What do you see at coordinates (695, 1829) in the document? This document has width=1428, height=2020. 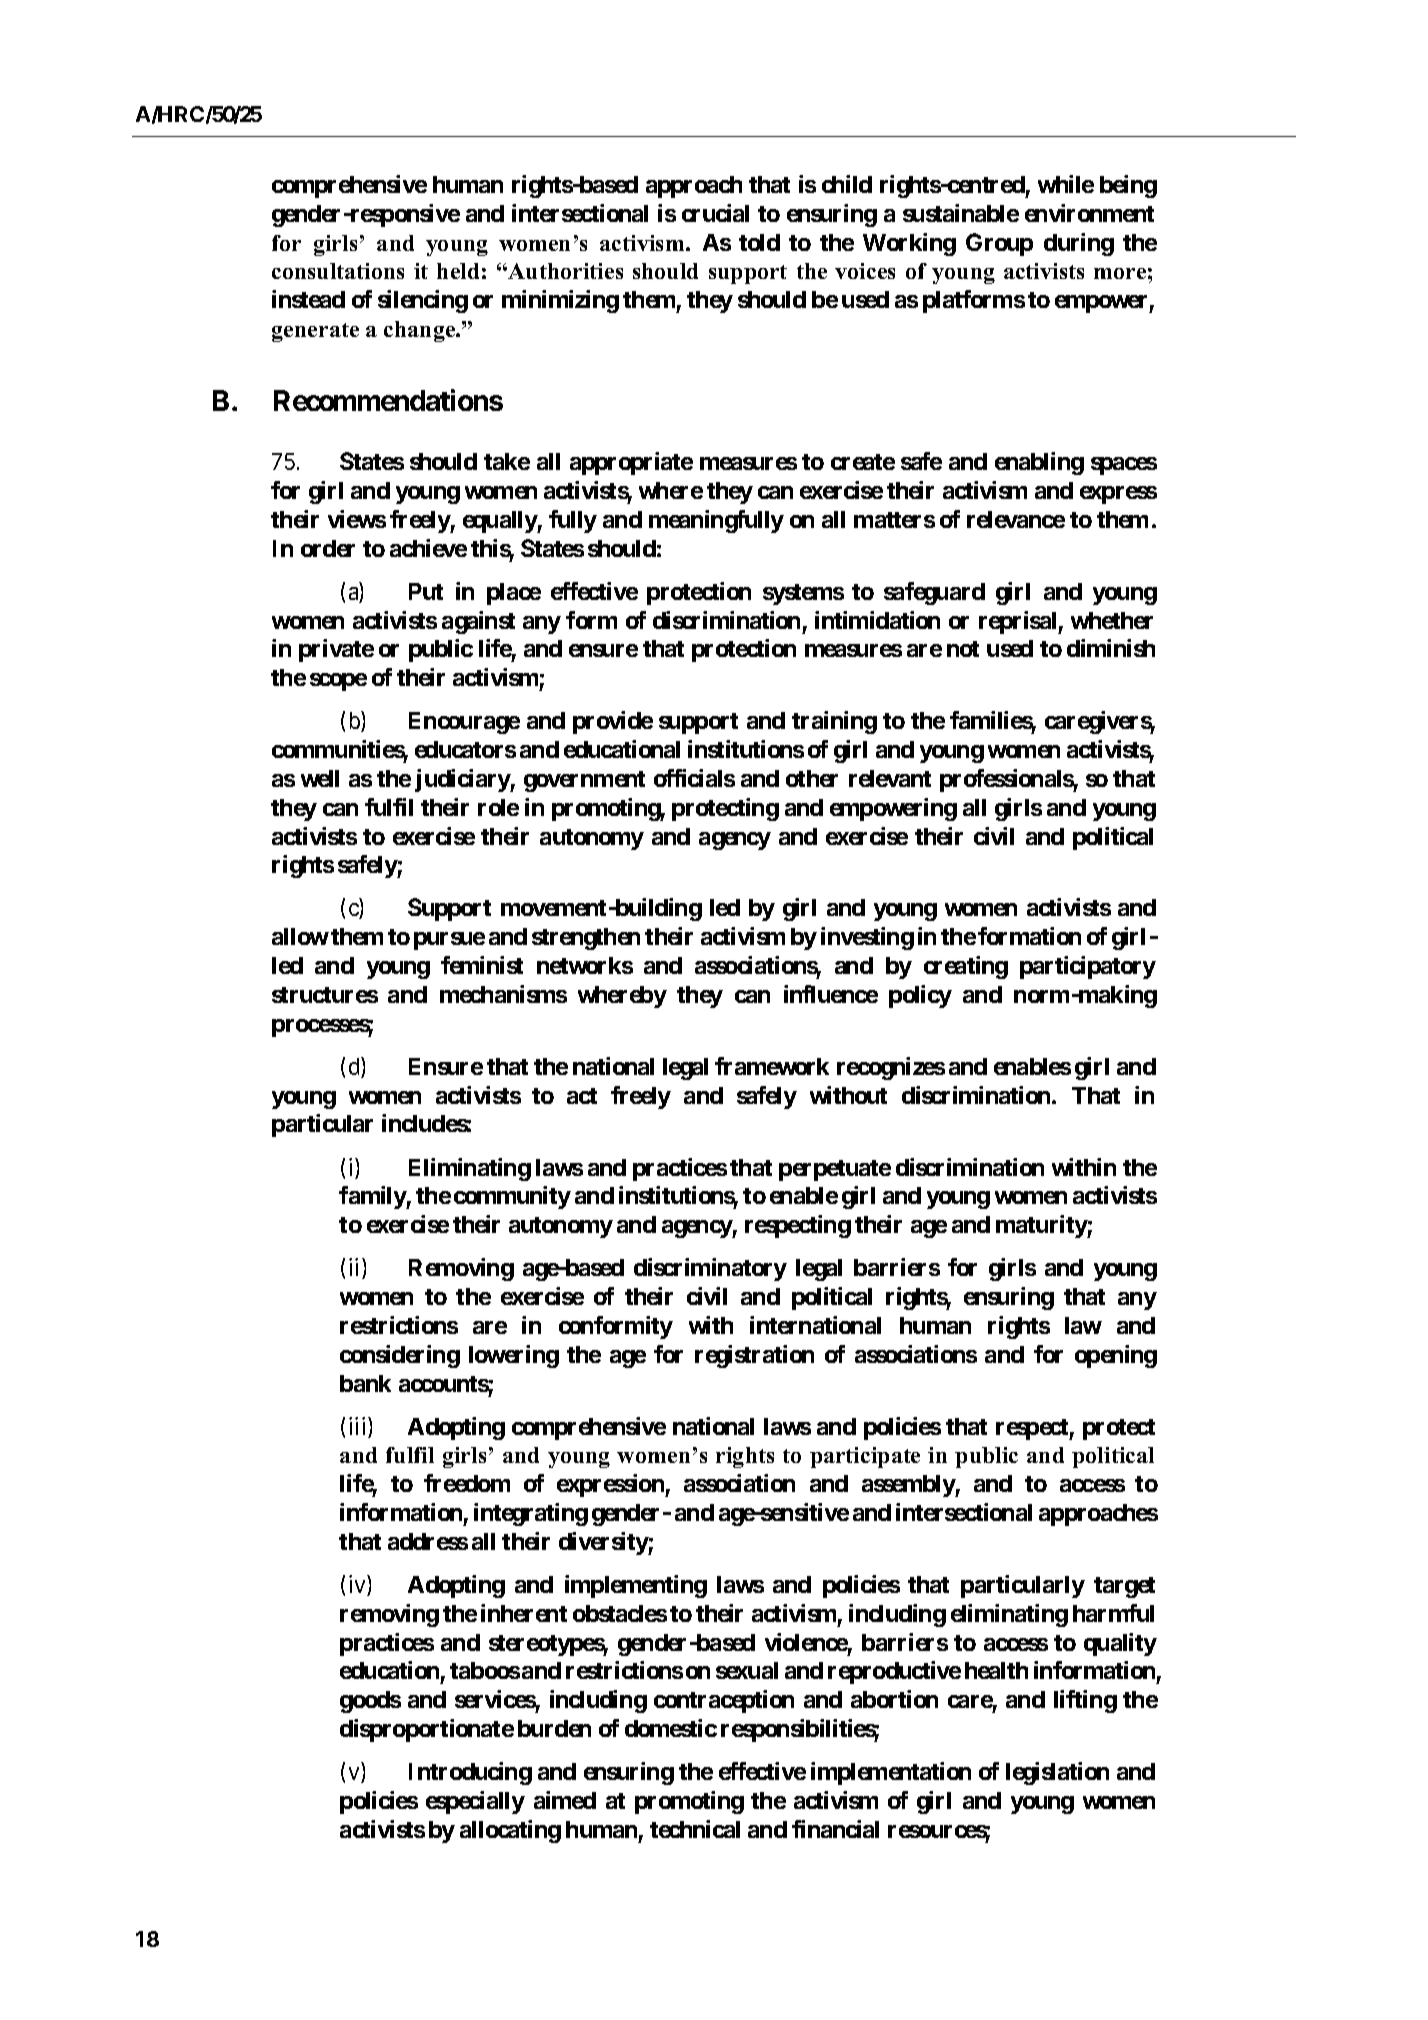 I see `technical` at bounding box center [695, 1829].
